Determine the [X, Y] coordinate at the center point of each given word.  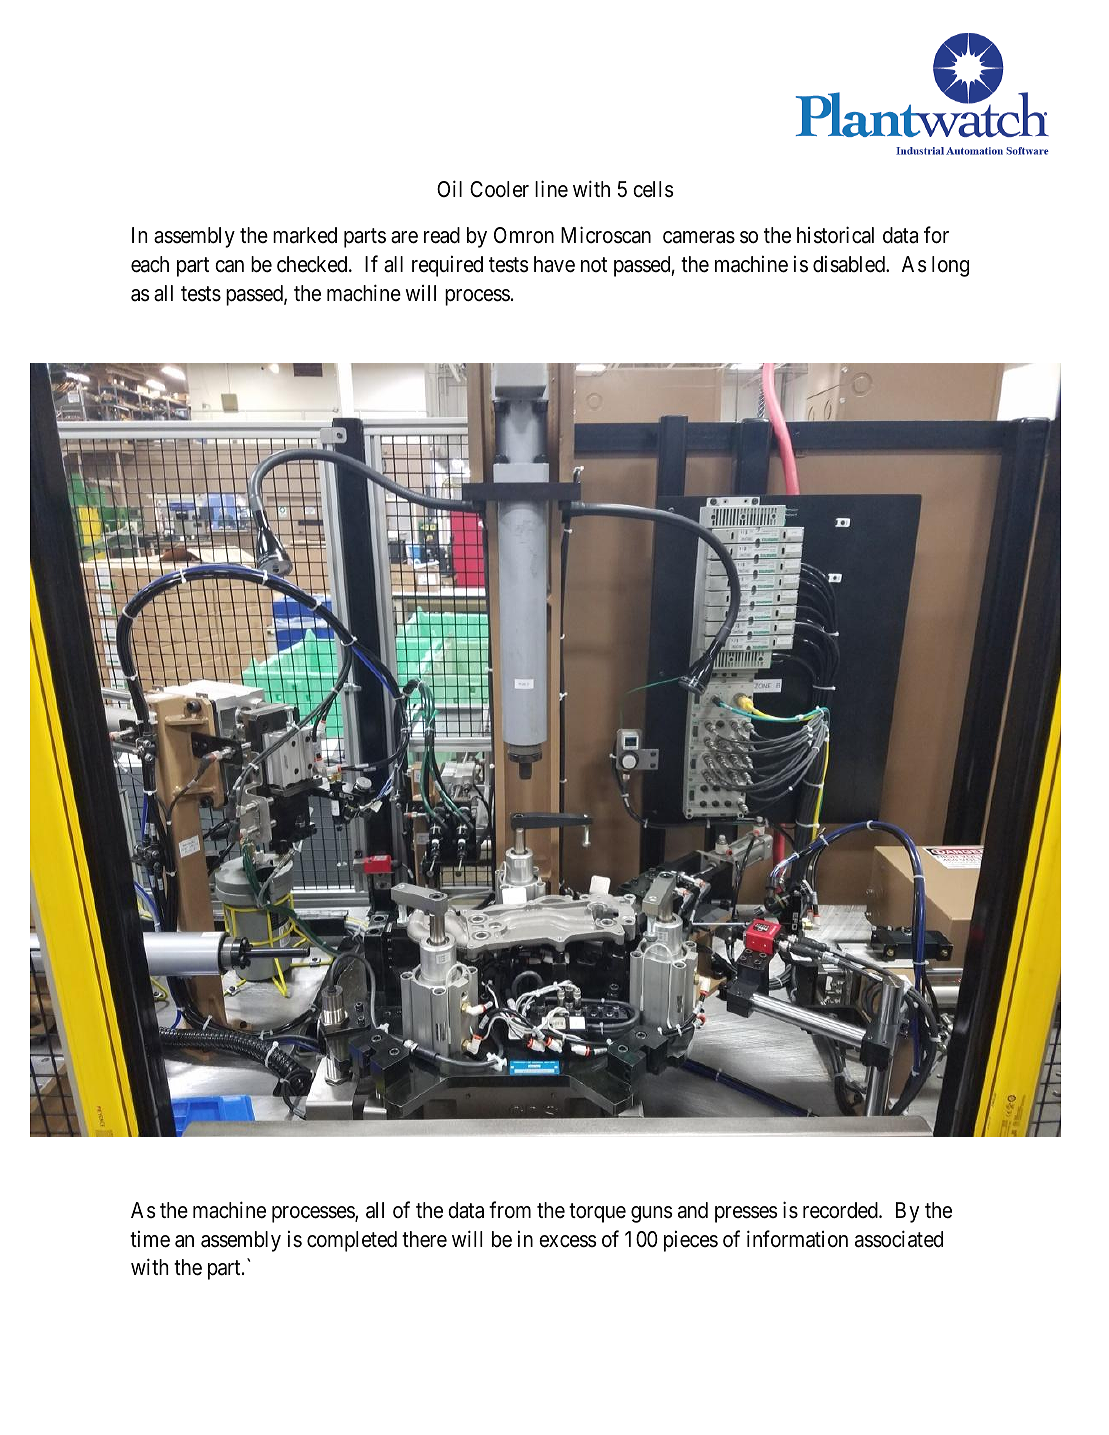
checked [313, 264]
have [554, 264]
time [150, 1239]
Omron [524, 235]
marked [305, 235]
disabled [850, 264]
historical [835, 235]
